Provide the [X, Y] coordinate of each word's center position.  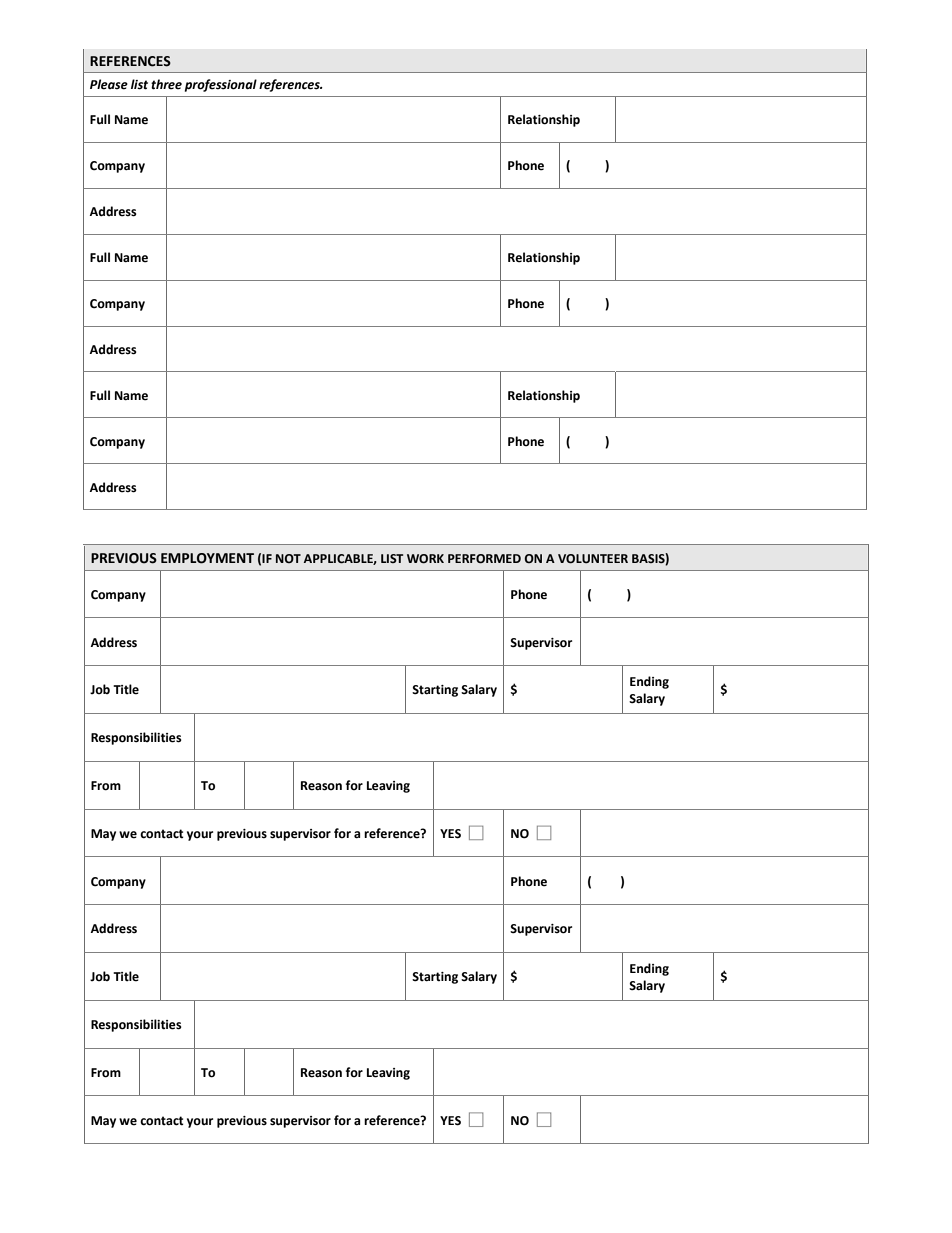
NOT [288, 558]
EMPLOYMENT [207, 558]
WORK [425, 559]
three [166, 84]
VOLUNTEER [593, 559]
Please [109, 84]
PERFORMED [484, 559]
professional [221, 85]
